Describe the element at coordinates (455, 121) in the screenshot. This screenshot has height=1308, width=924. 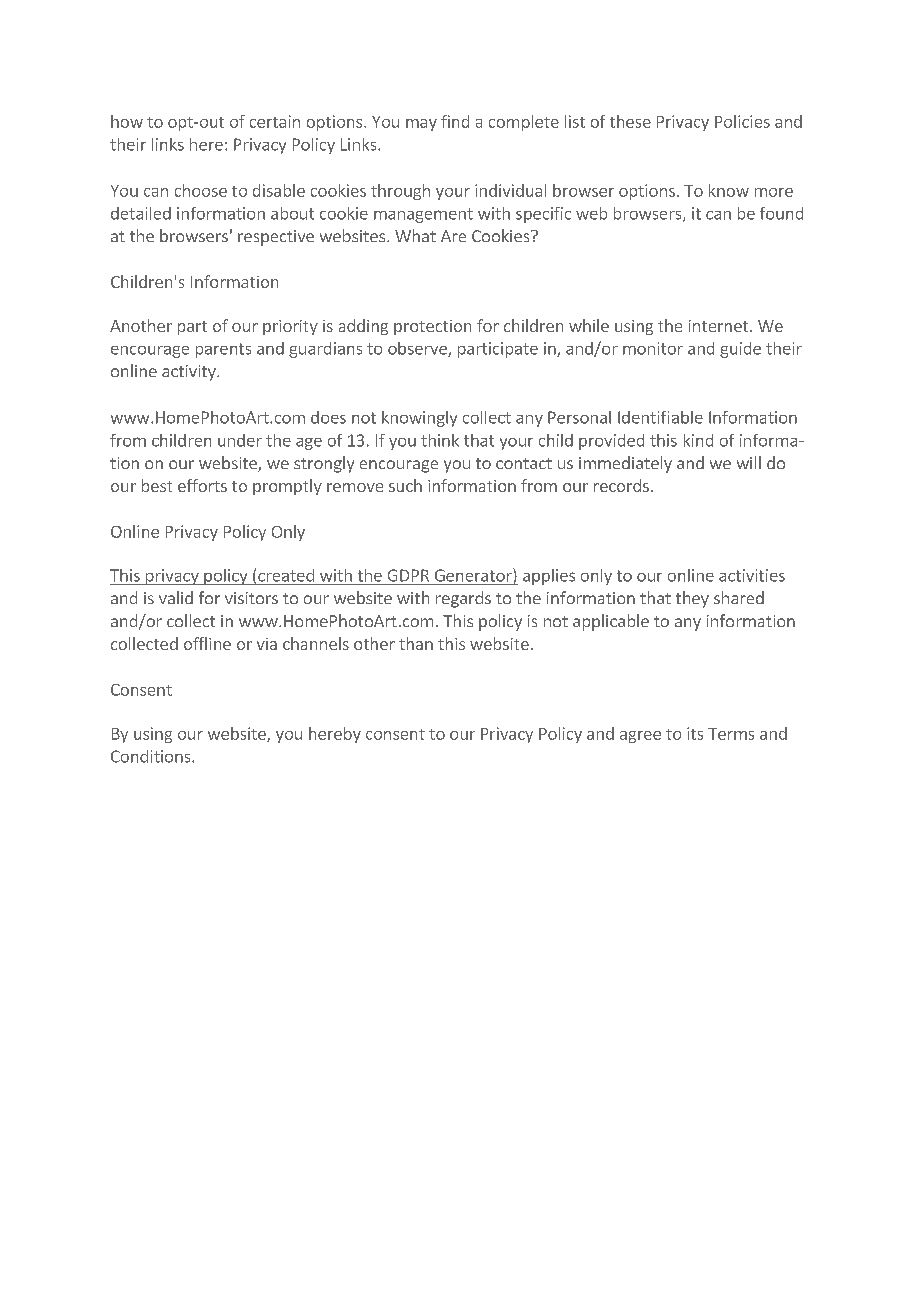
I see `find` at that location.
